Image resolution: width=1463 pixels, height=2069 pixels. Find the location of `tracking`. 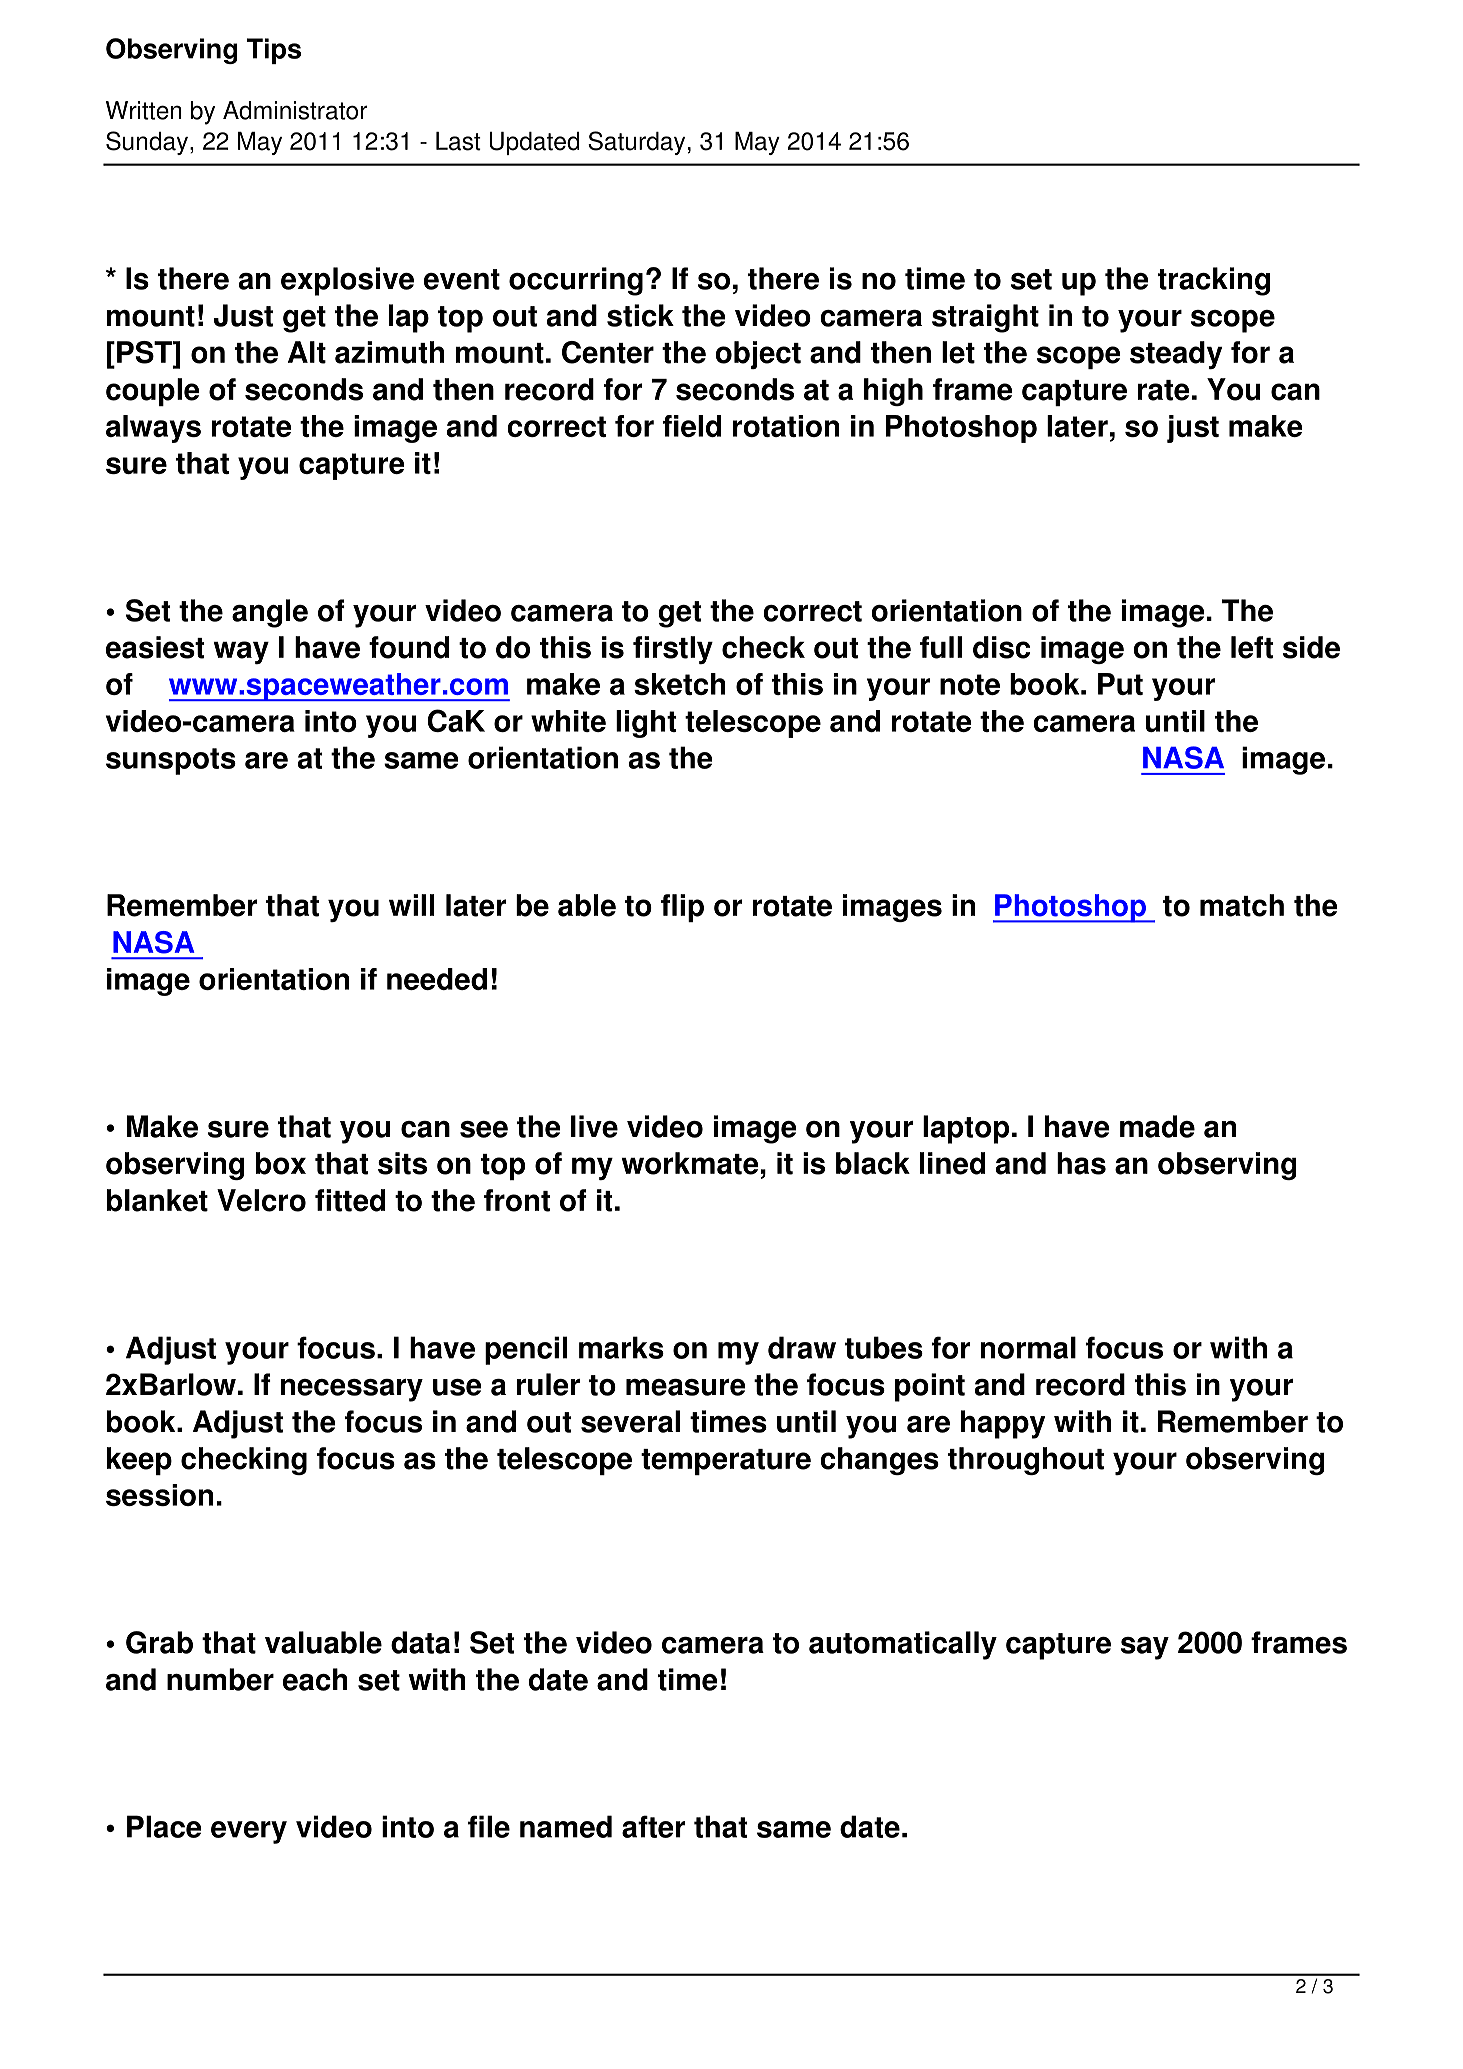

tracking is located at coordinates (1214, 281).
